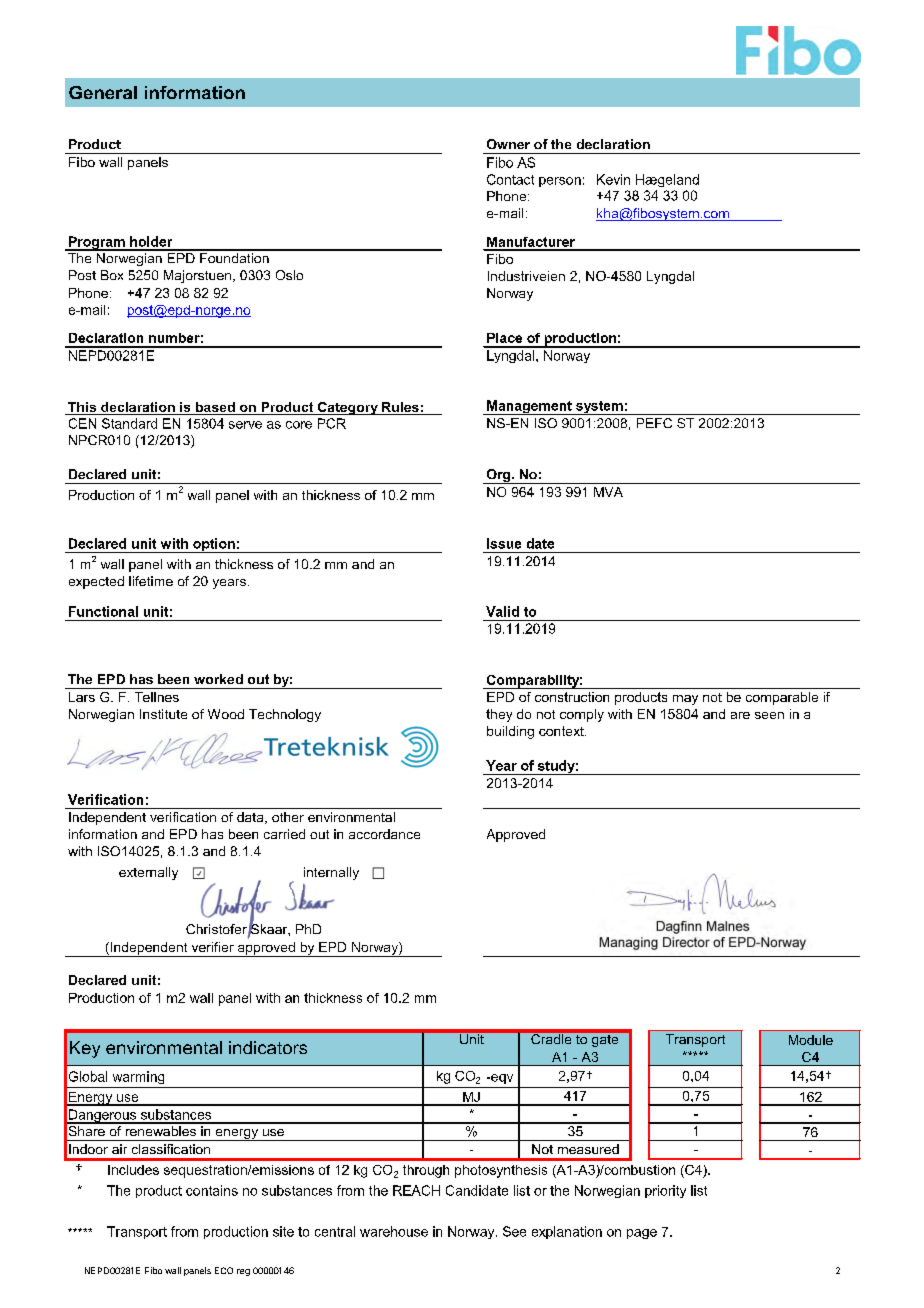 The image size is (924, 1308). Describe the element at coordinates (504, 543) in the page. I see `Issue` at that location.
